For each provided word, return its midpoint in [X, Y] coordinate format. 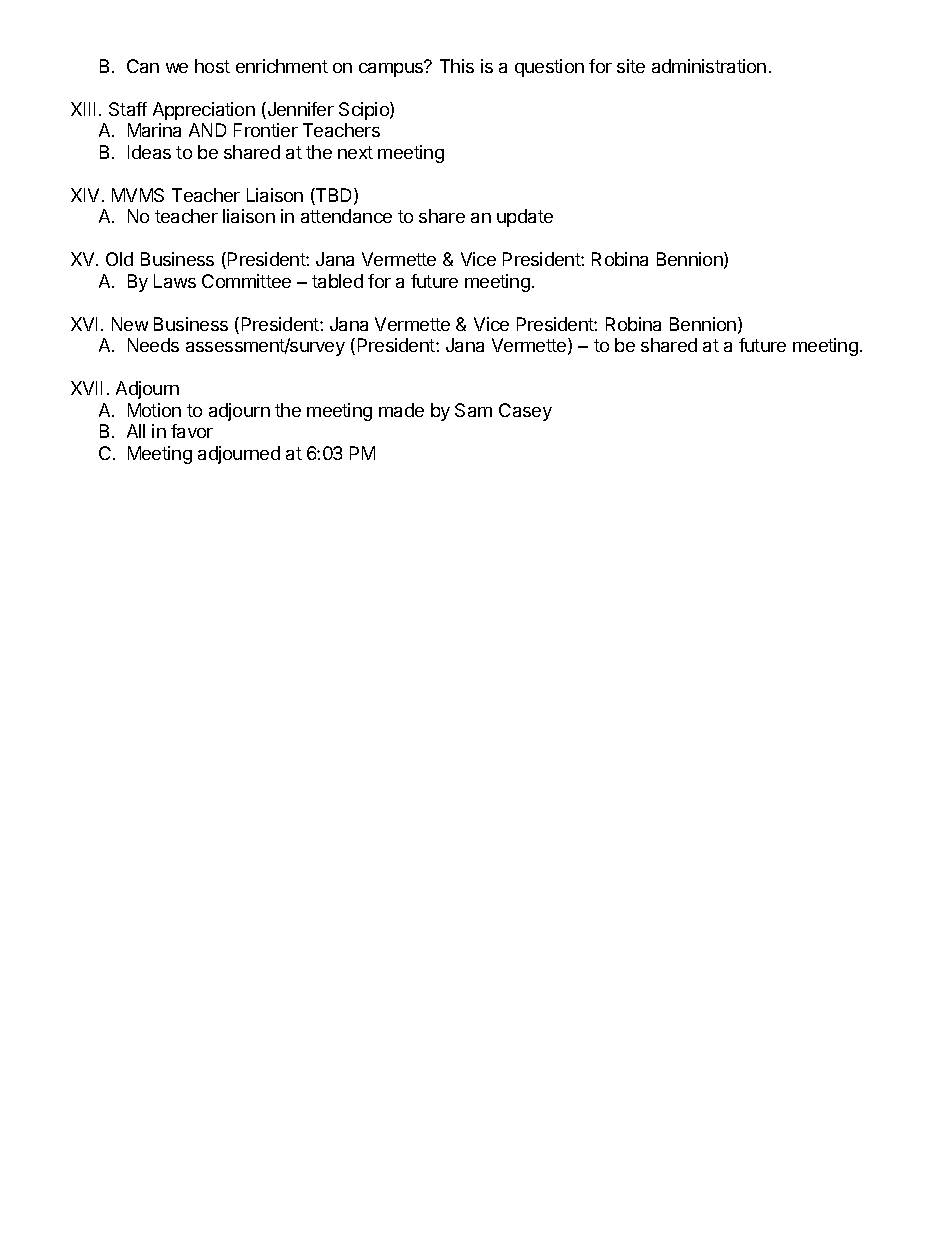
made [401, 410]
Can [143, 66]
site [631, 66]
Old [119, 259]
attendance [346, 216]
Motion [154, 410]
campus [392, 69]
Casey [525, 412]
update [525, 218]
